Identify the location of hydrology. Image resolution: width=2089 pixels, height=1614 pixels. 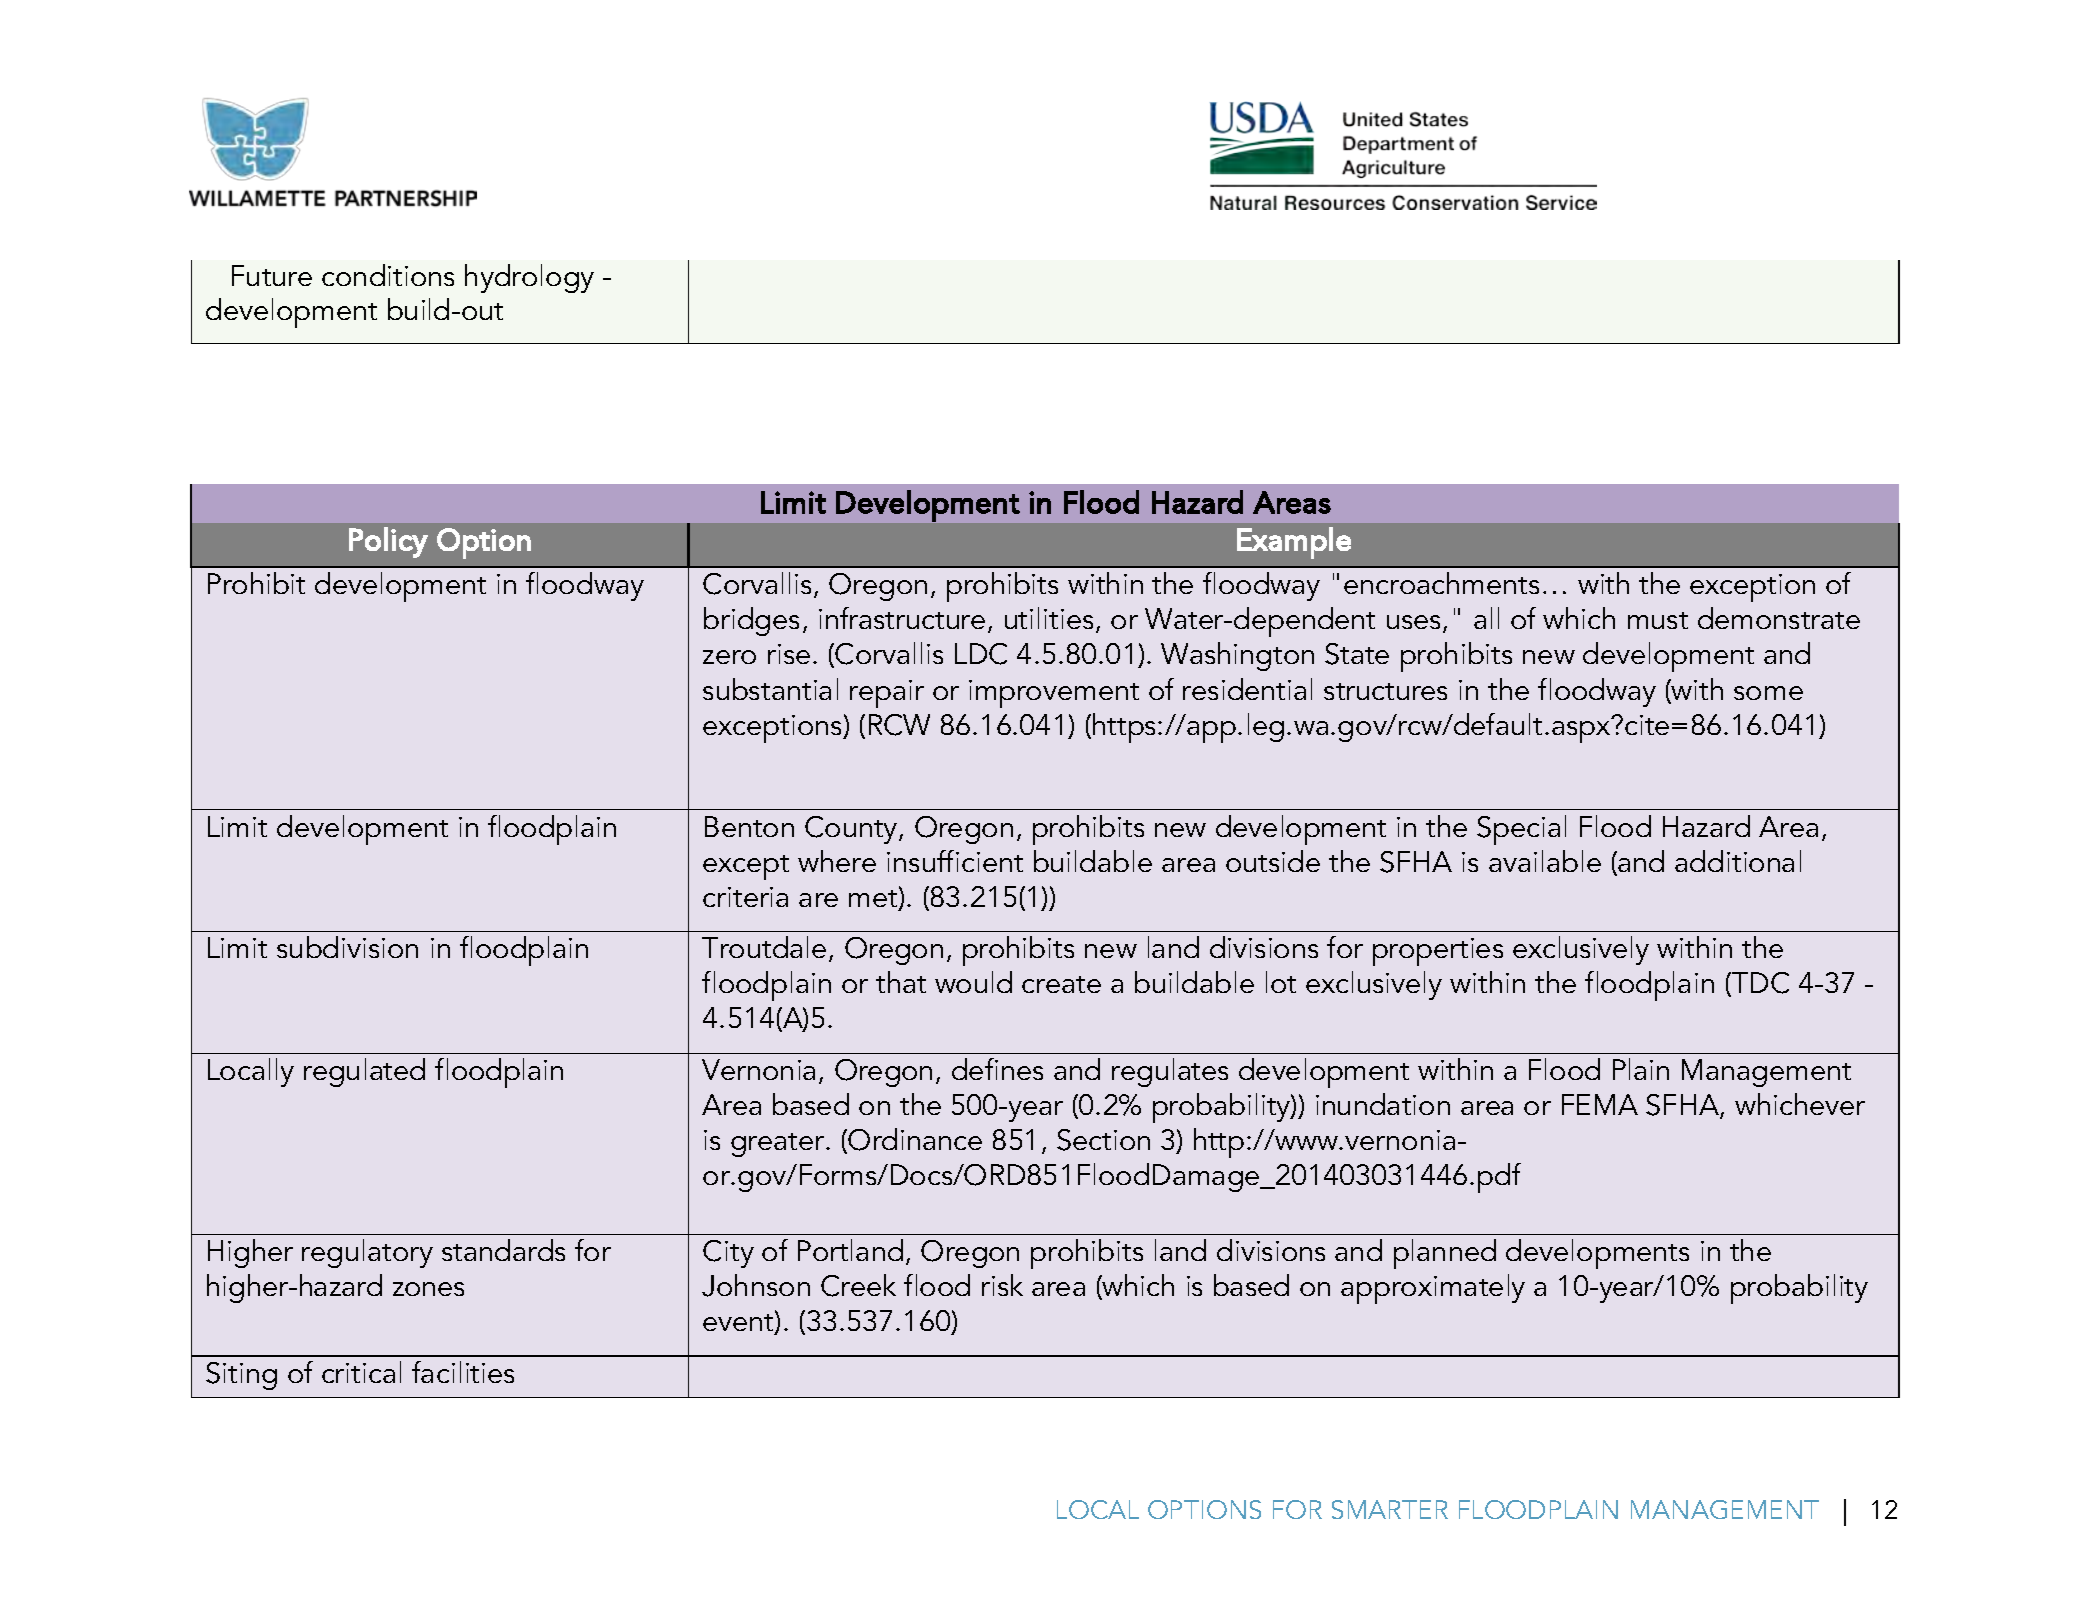
(529, 278).
